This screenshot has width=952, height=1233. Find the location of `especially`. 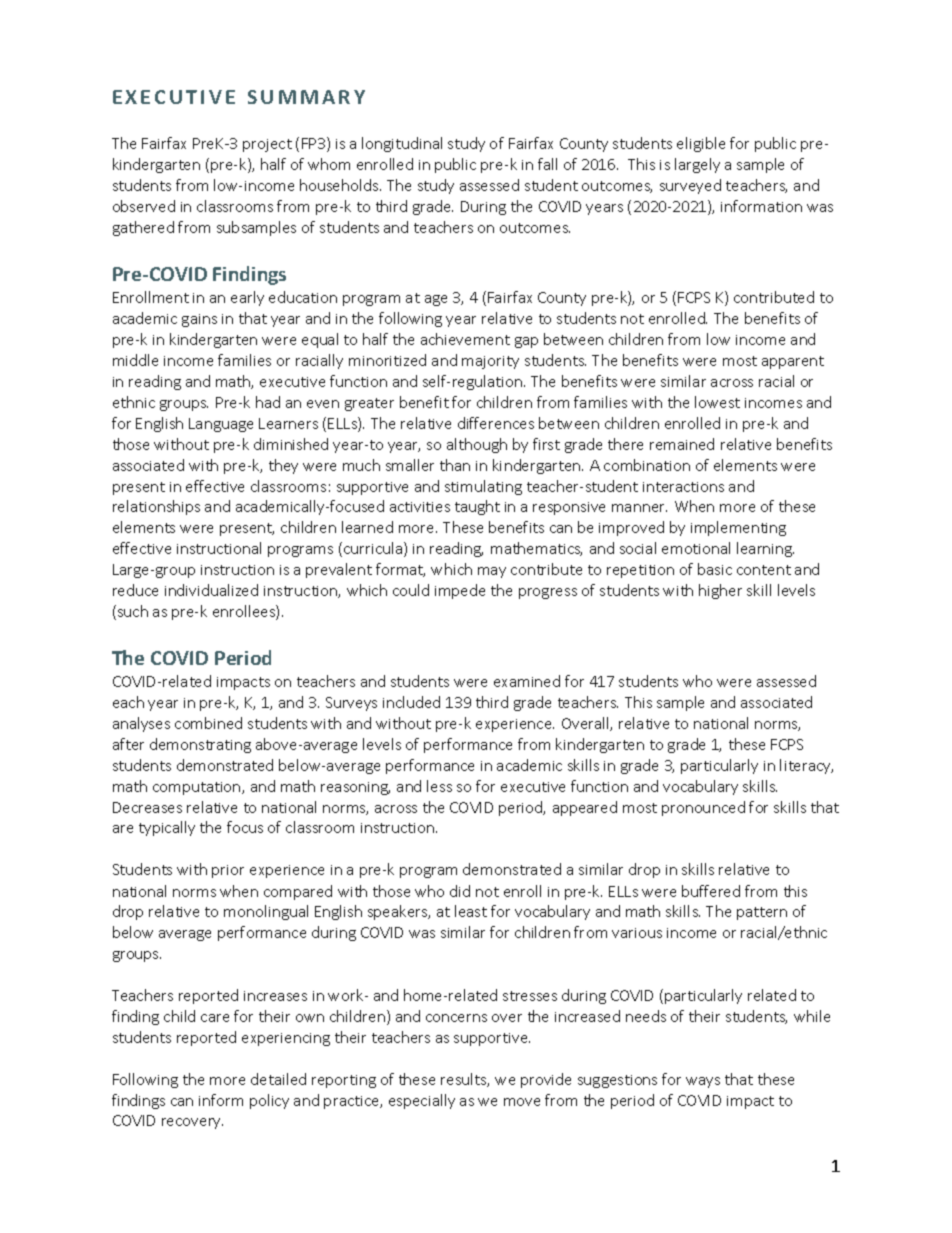

especially is located at coordinates (422, 1101).
